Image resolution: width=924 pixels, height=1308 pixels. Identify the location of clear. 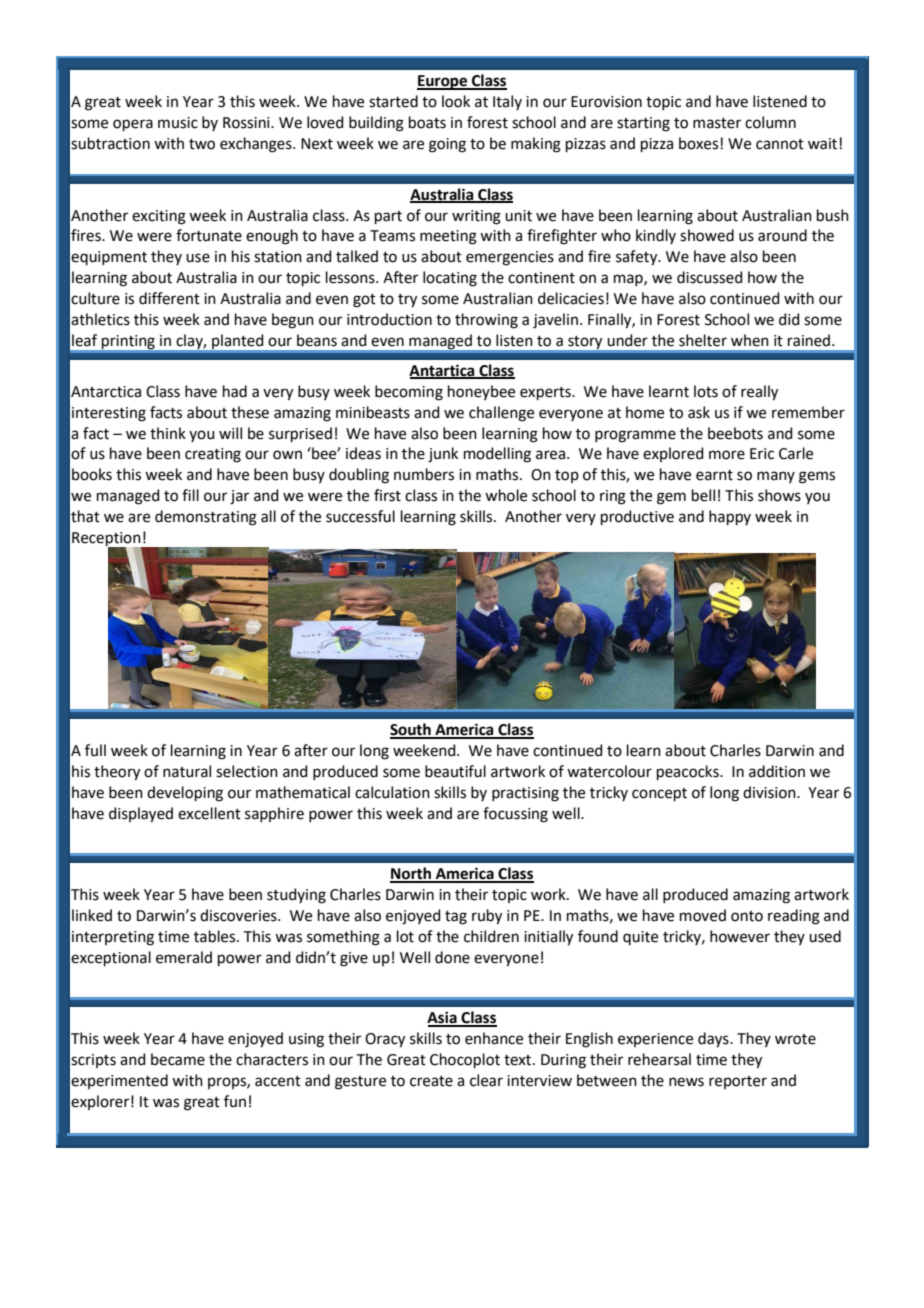
(486, 1080).
